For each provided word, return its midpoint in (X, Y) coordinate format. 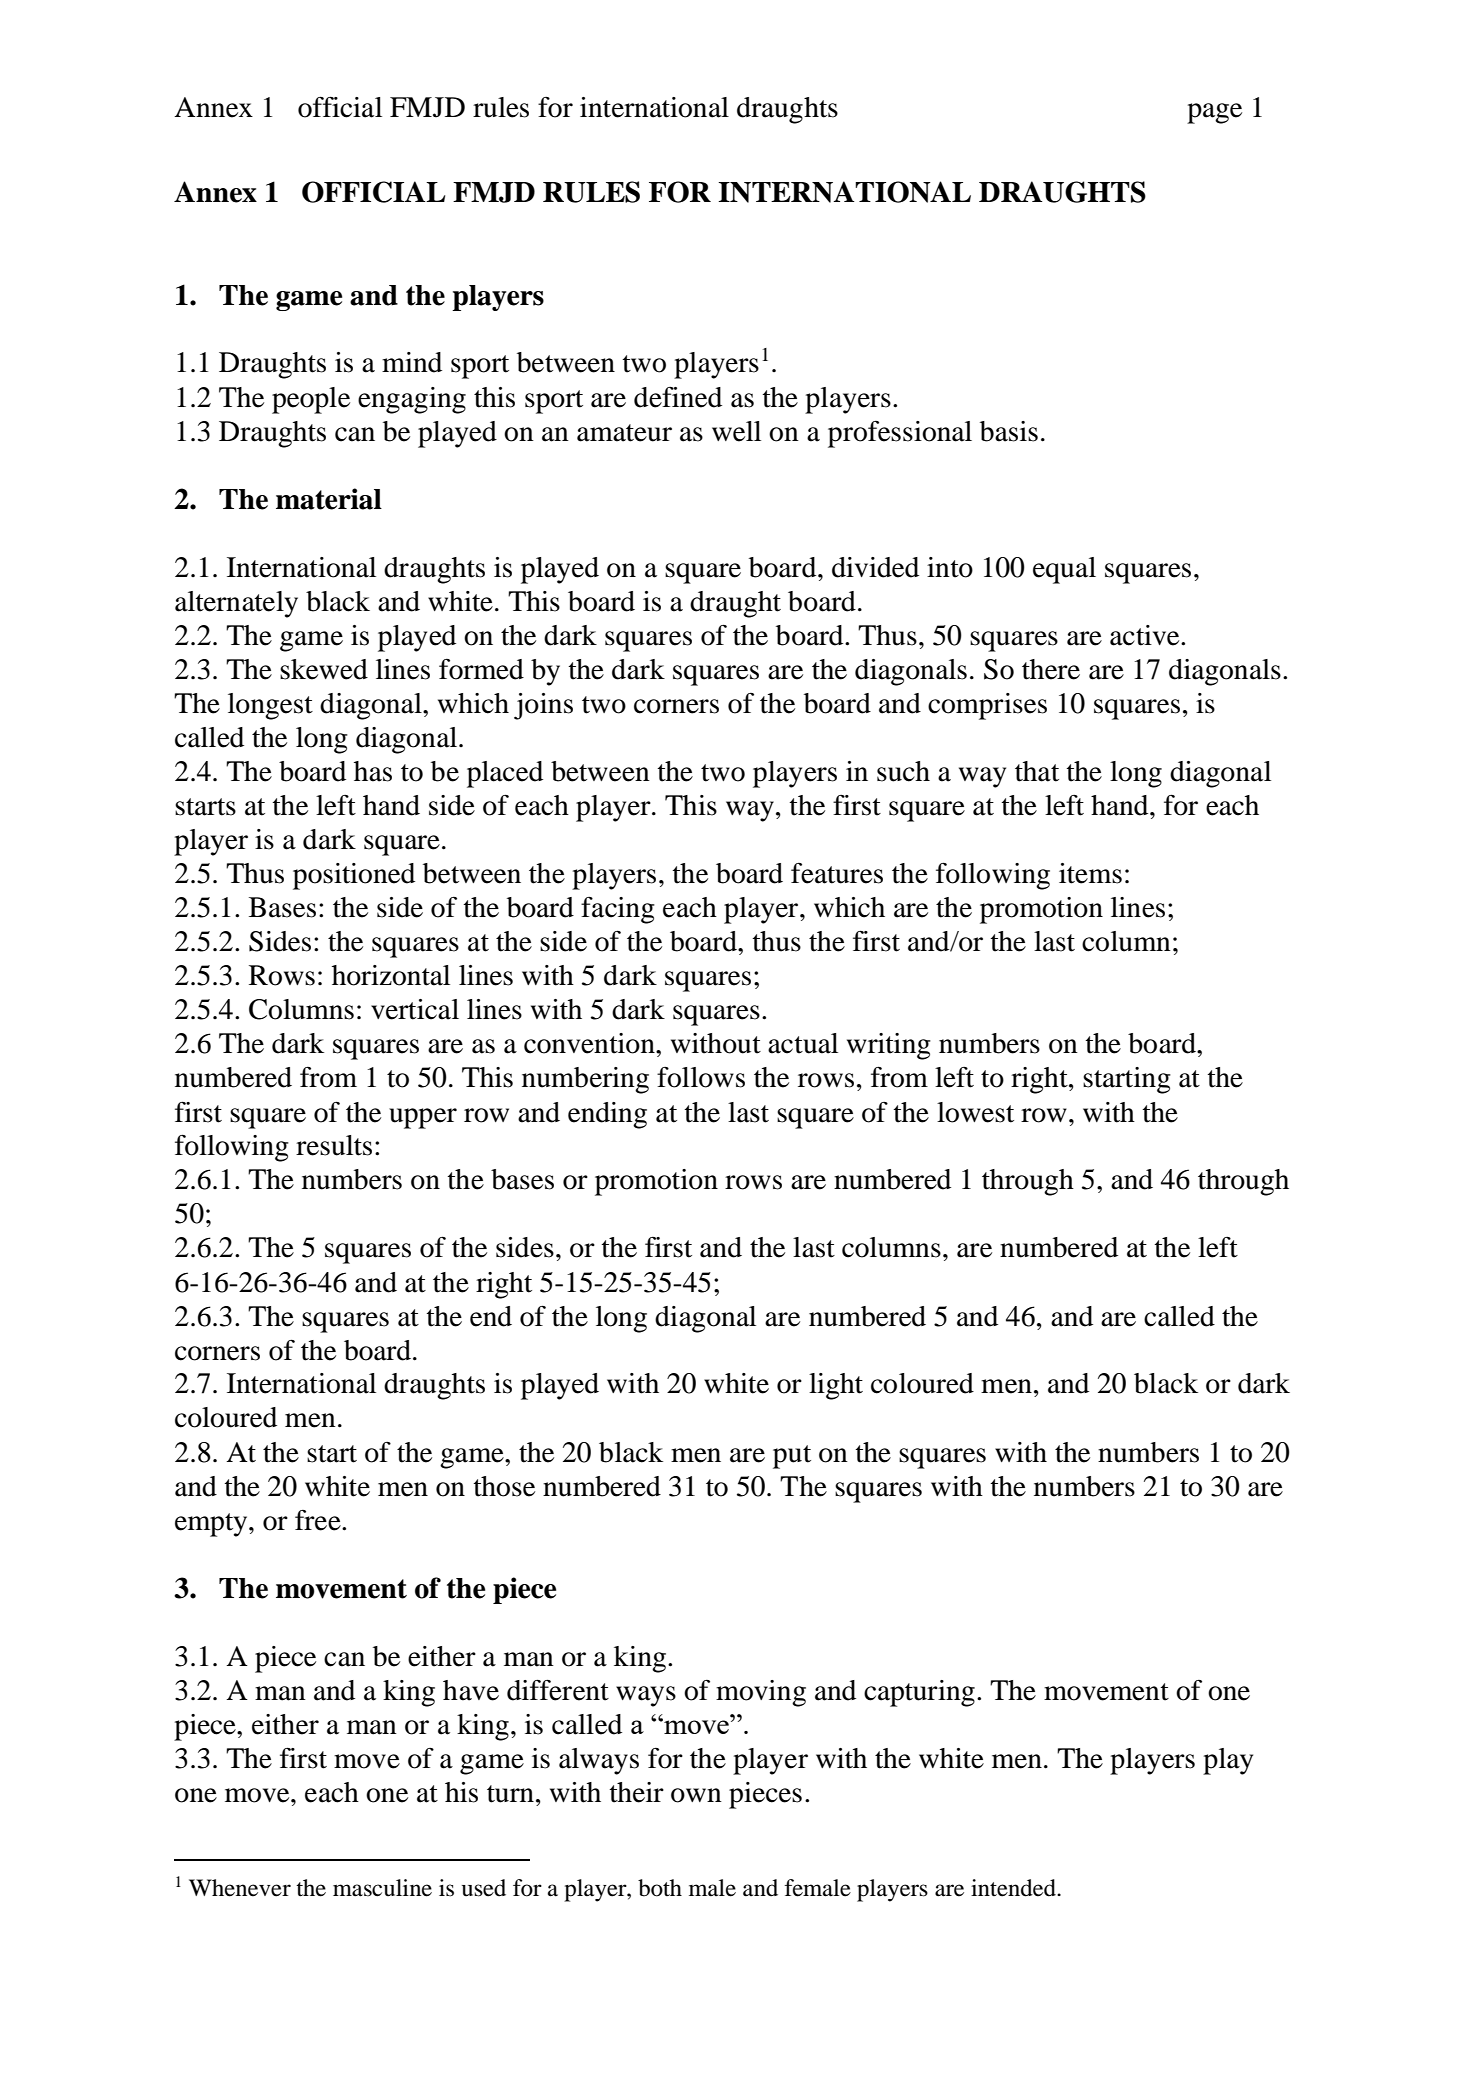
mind (412, 362)
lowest (975, 1112)
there (1051, 669)
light (836, 1386)
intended (1014, 1888)
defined (678, 397)
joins (543, 706)
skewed (324, 669)
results (334, 1145)
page (1214, 113)
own (696, 1795)
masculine (382, 1888)
